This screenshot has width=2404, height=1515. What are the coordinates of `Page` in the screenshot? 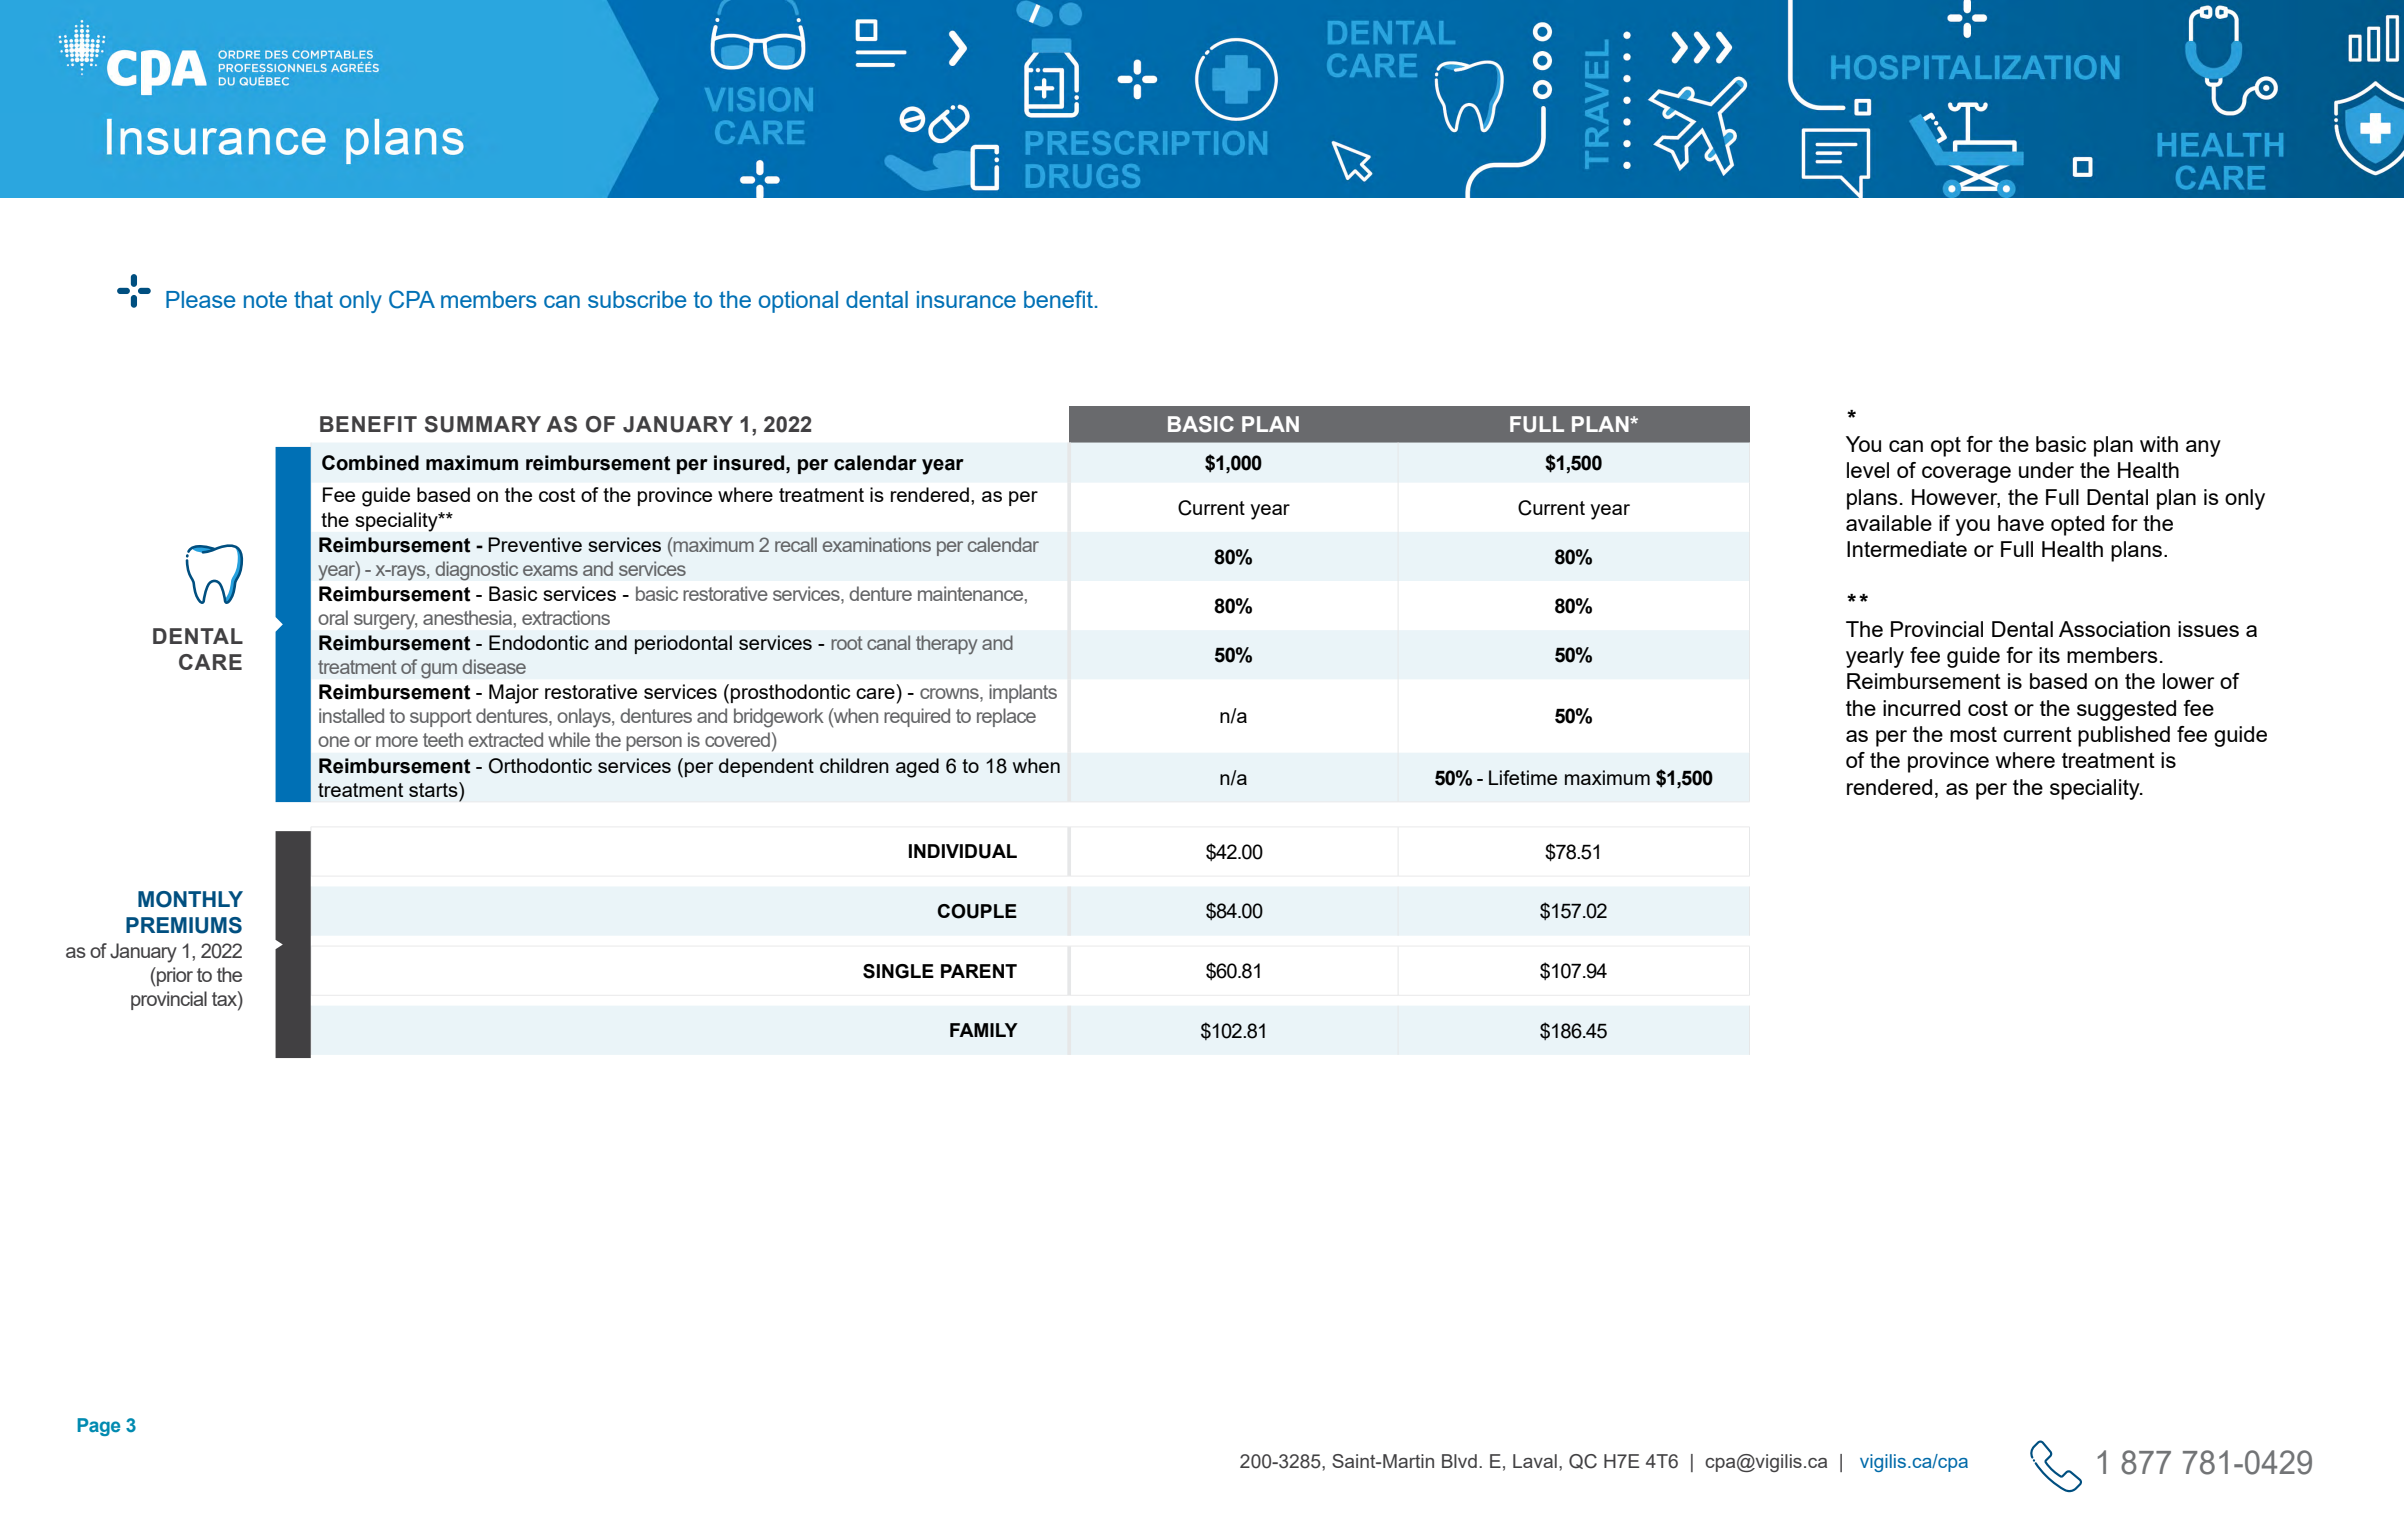 It's located at (98, 1427).
